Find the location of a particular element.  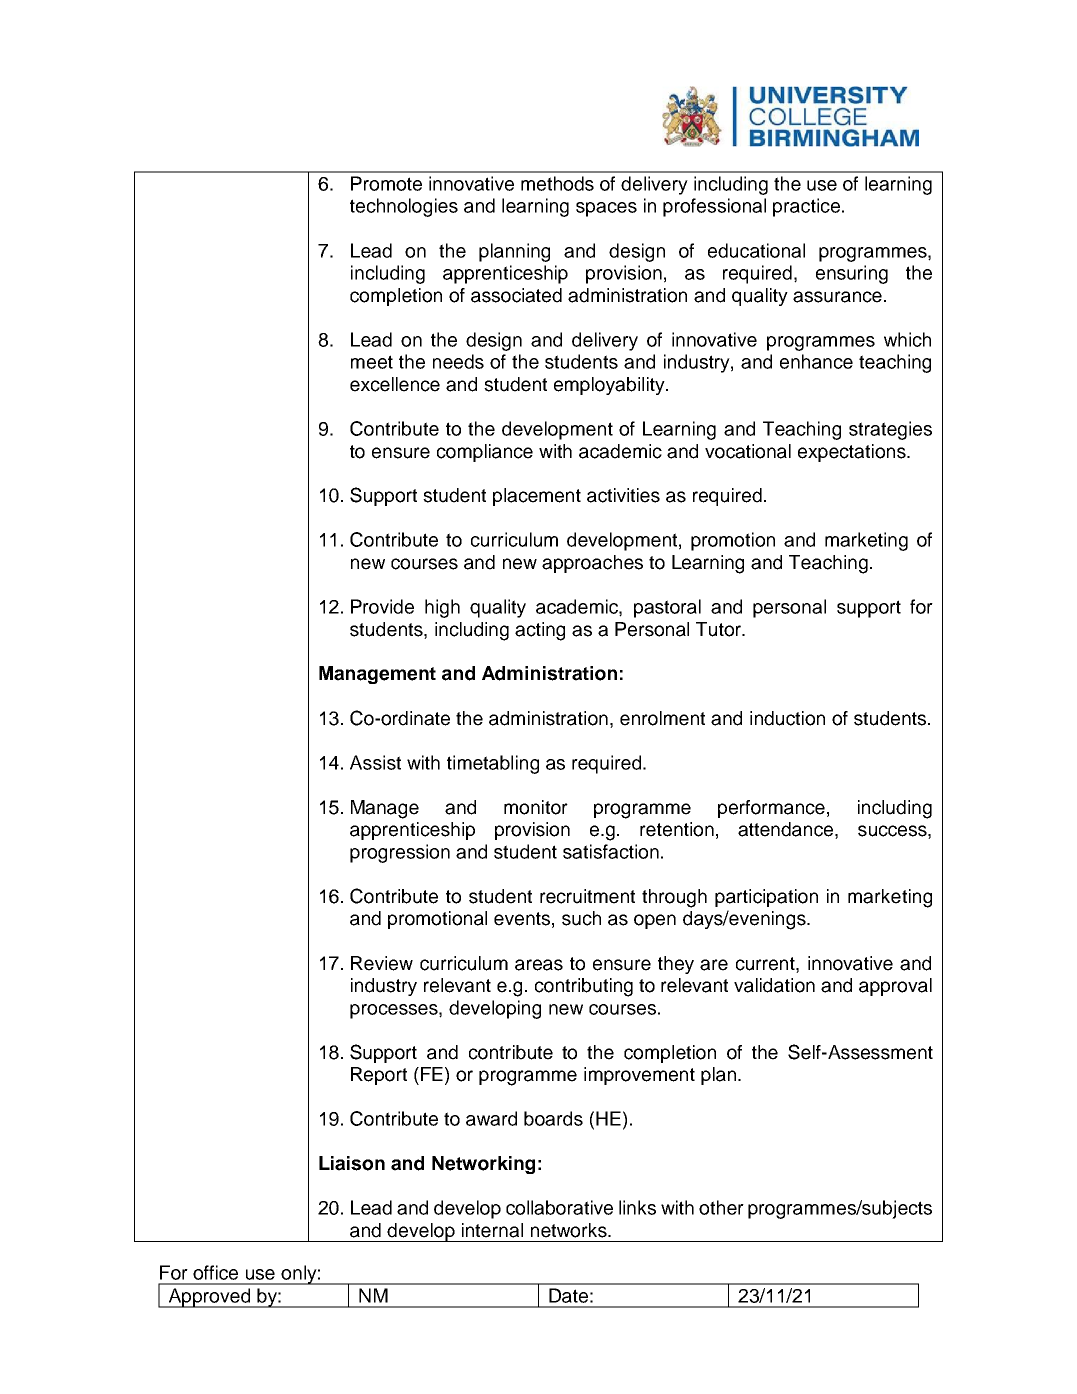

Promote is located at coordinates (386, 183).
